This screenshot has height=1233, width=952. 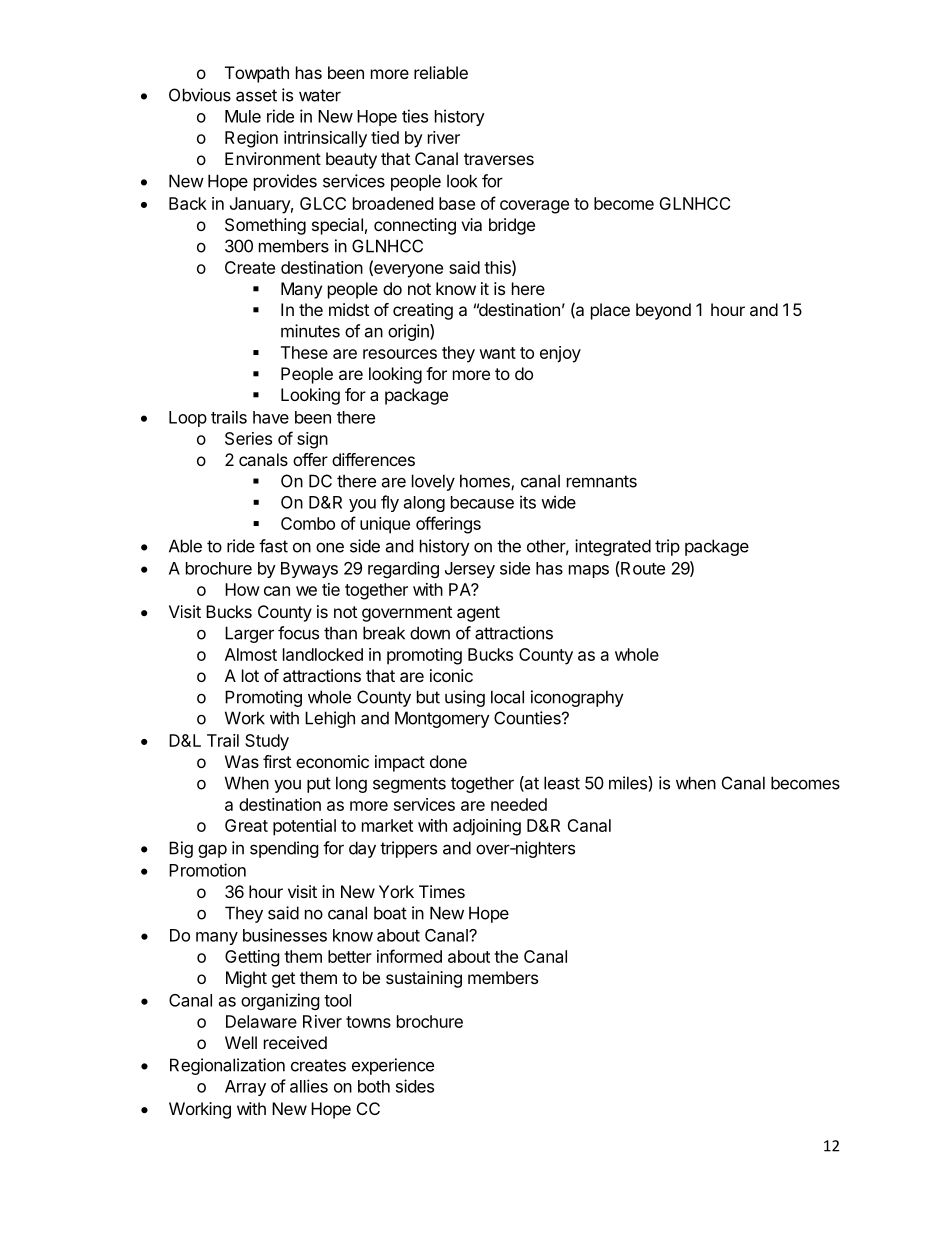 What do you see at coordinates (403, 569) in the screenshot?
I see `regarding` at bounding box center [403, 569].
